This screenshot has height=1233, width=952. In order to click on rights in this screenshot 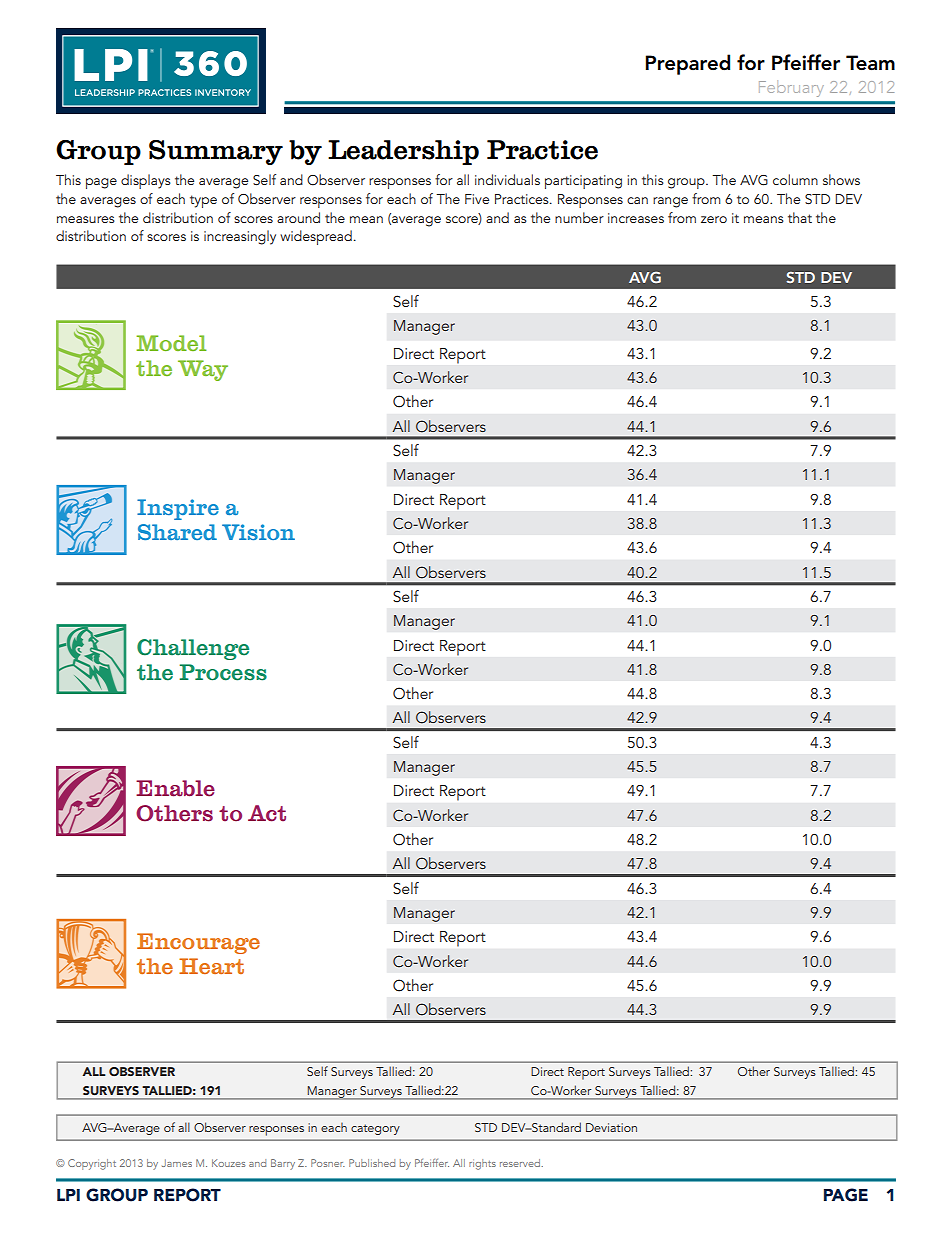, I will do `click(482, 1164)`.
